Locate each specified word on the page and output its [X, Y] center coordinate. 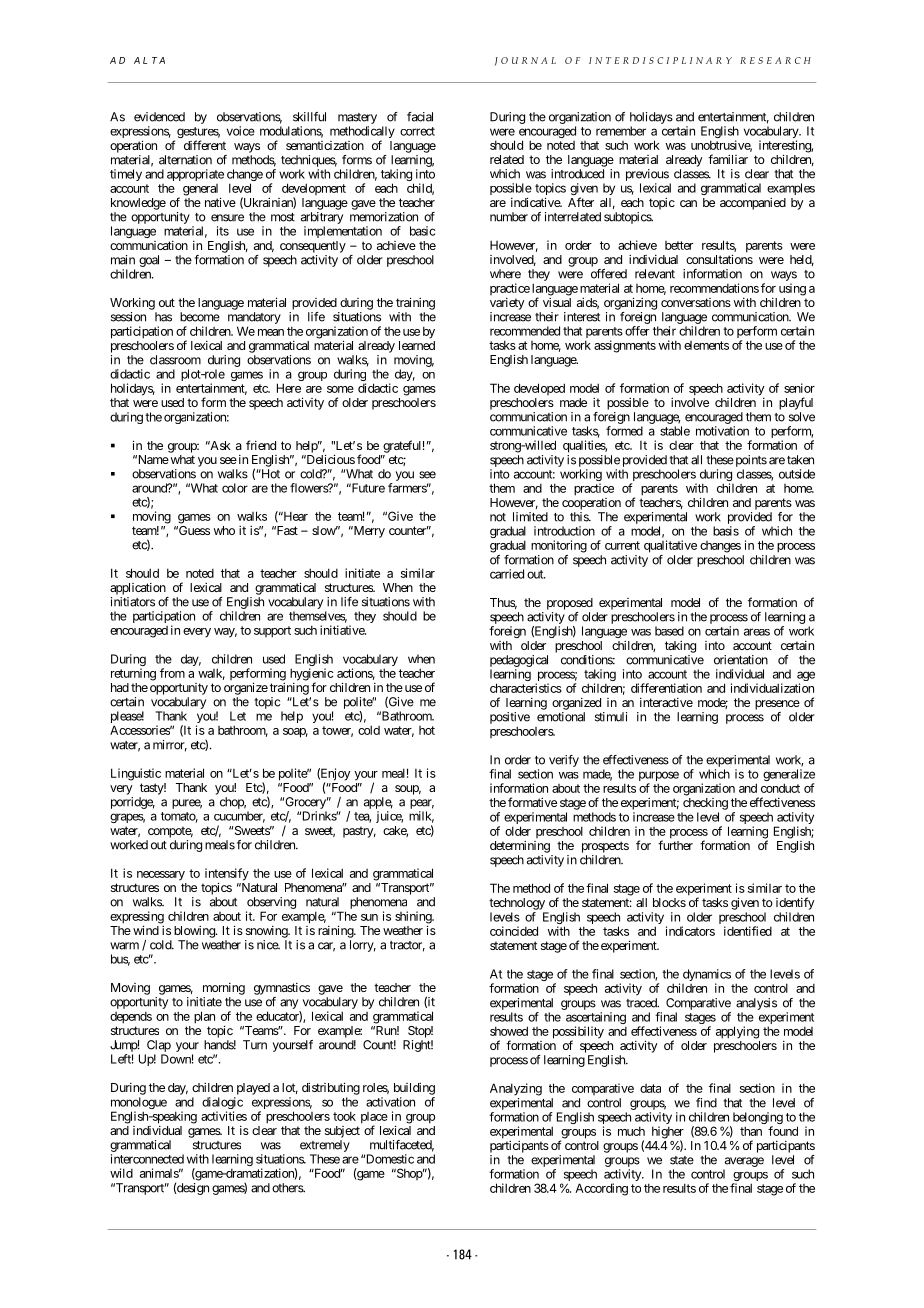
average [744, 1162]
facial [420, 117]
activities [224, 1116]
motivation [722, 431]
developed [539, 389]
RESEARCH [775, 60]
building [414, 1089]
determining [520, 847]
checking [705, 804]
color [235, 488]
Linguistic [136, 774]
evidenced [159, 117]
